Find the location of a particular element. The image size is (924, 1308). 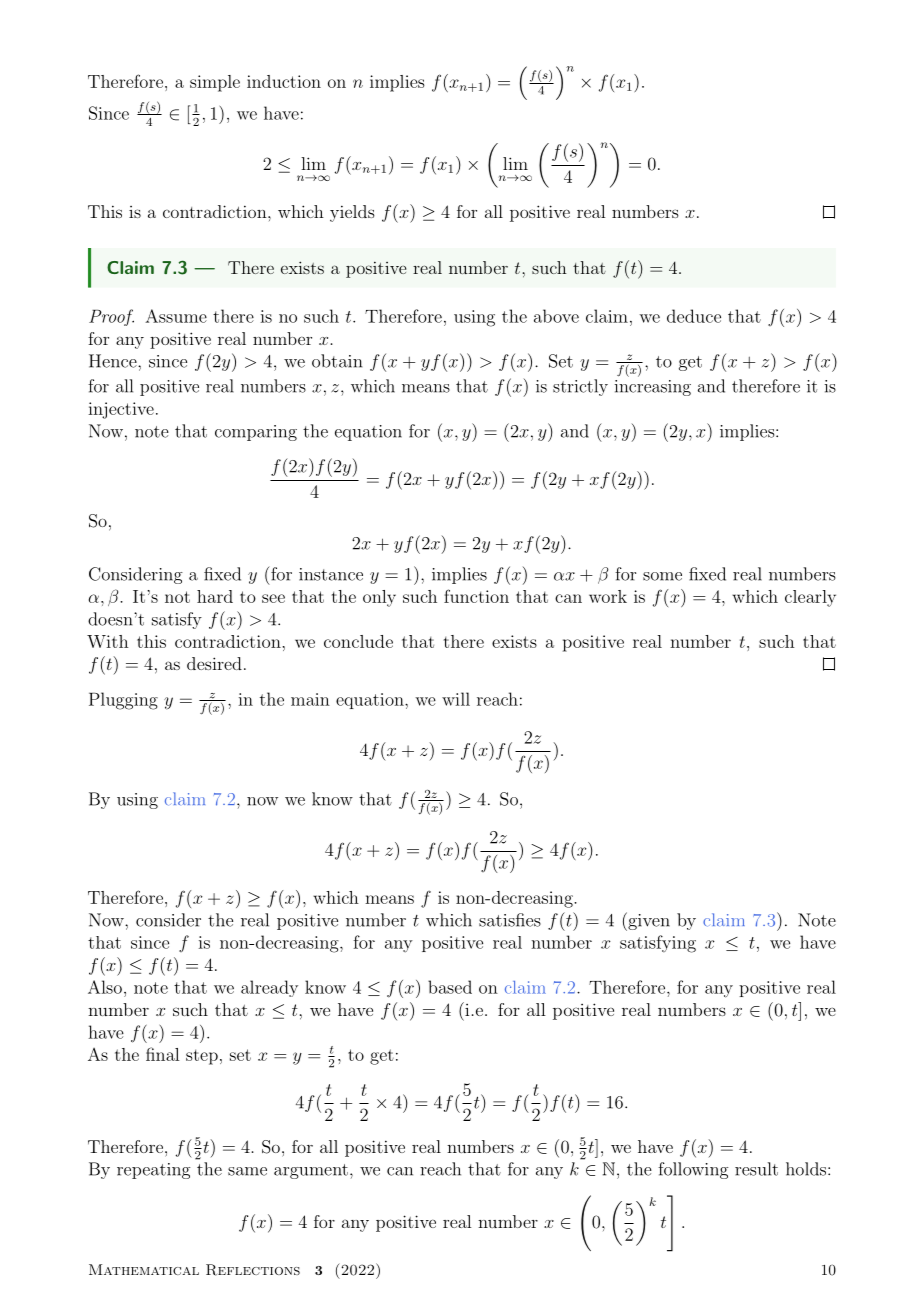

based is located at coordinates (450, 987).
